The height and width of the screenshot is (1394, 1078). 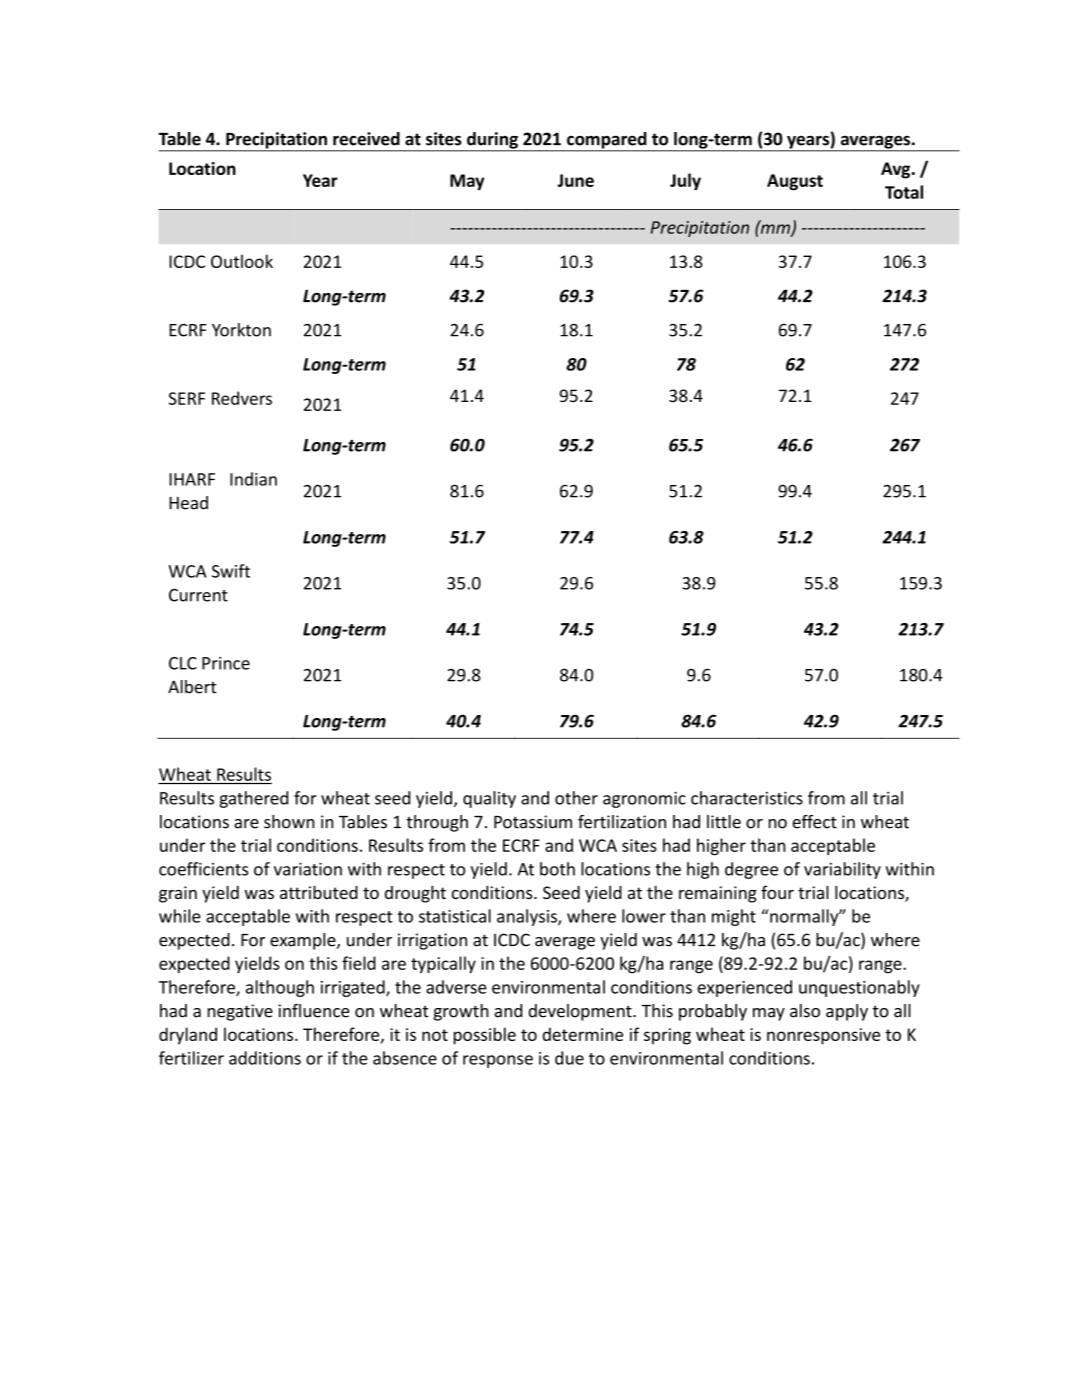 I want to click on gathered, so click(x=253, y=799).
